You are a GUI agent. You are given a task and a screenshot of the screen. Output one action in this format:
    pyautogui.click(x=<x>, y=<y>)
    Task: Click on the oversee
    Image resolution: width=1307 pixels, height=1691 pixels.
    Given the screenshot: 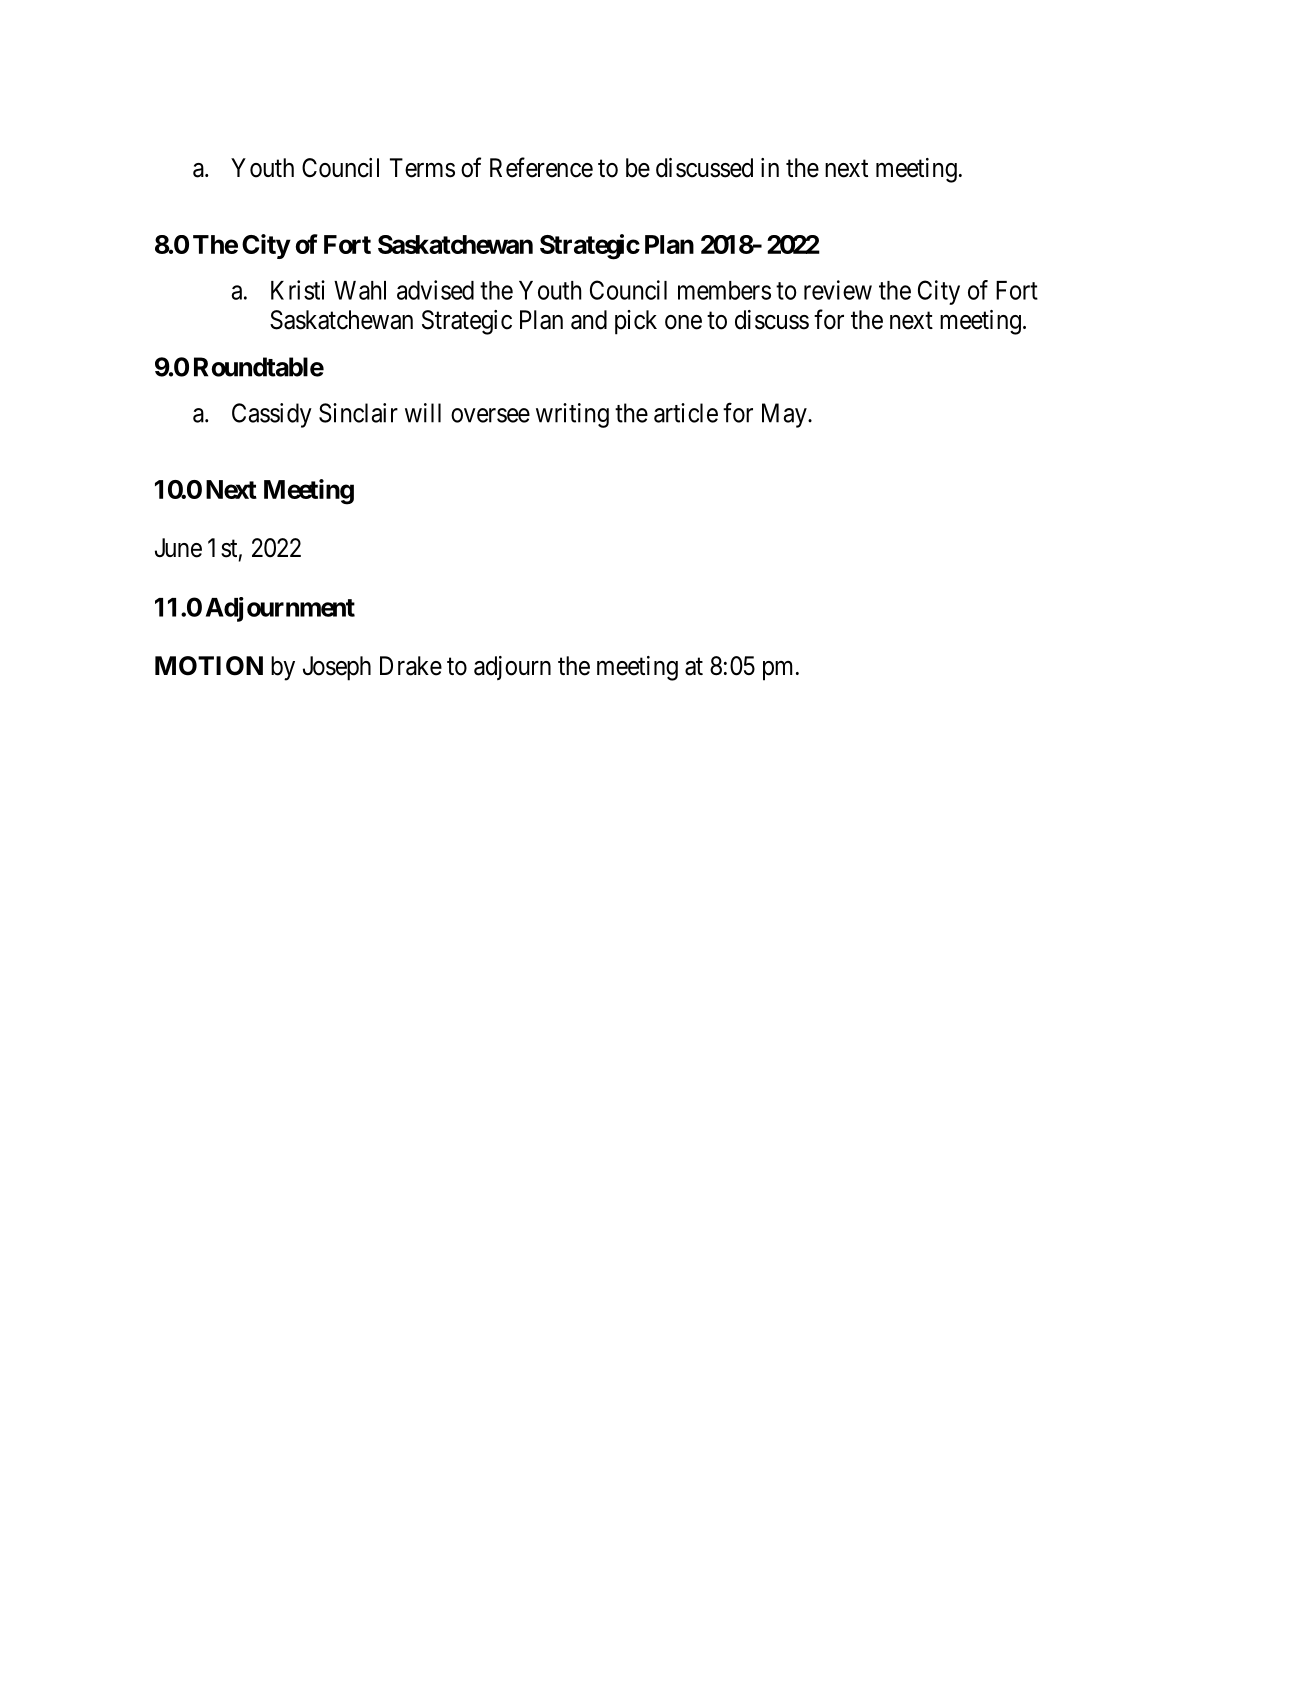 What is the action you would take?
    pyautogui.click(x=490, y=415)
